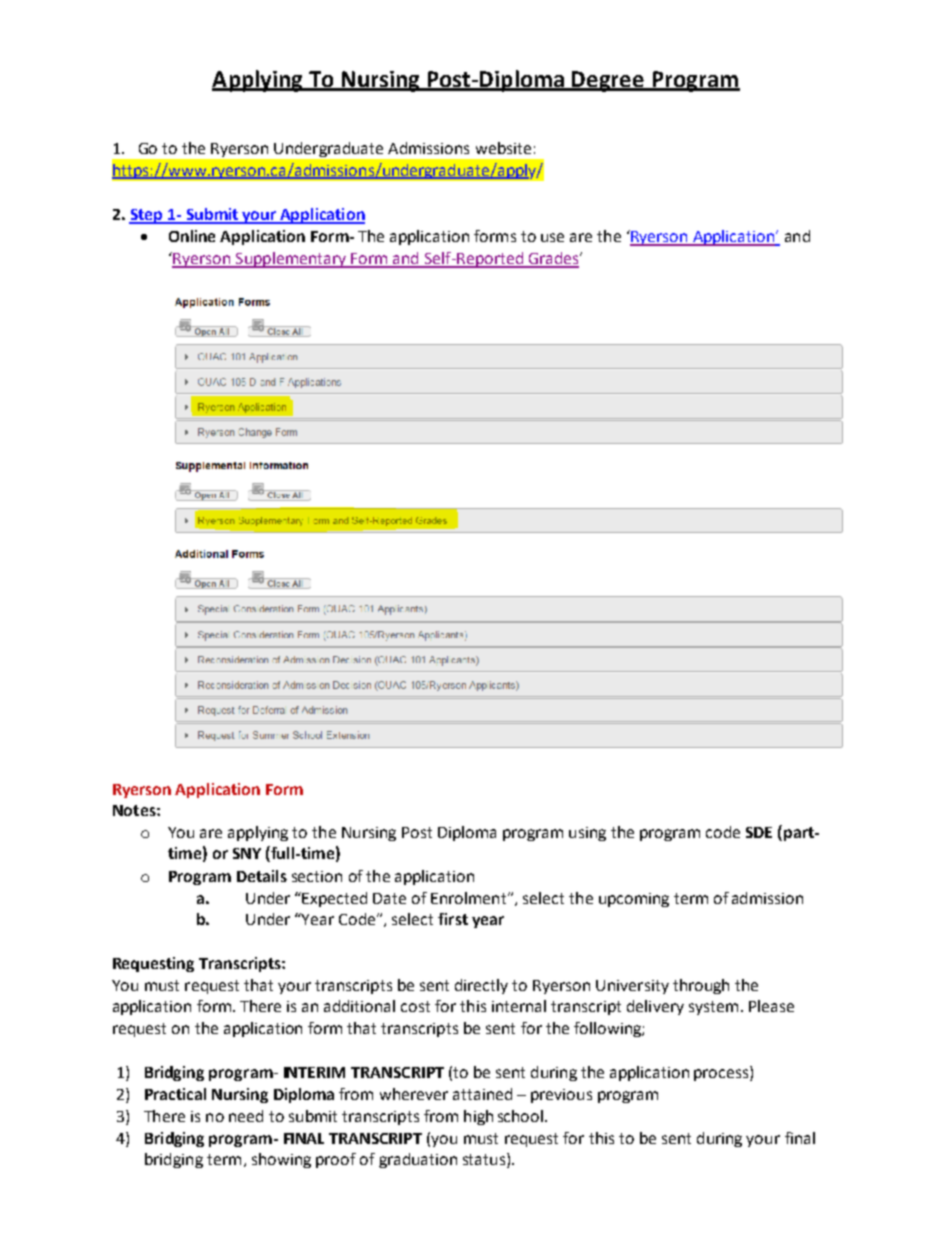  What do you see at coordinates (147, 216) in the screenshot?
I see `Step` at bounding box center [147, 216].
